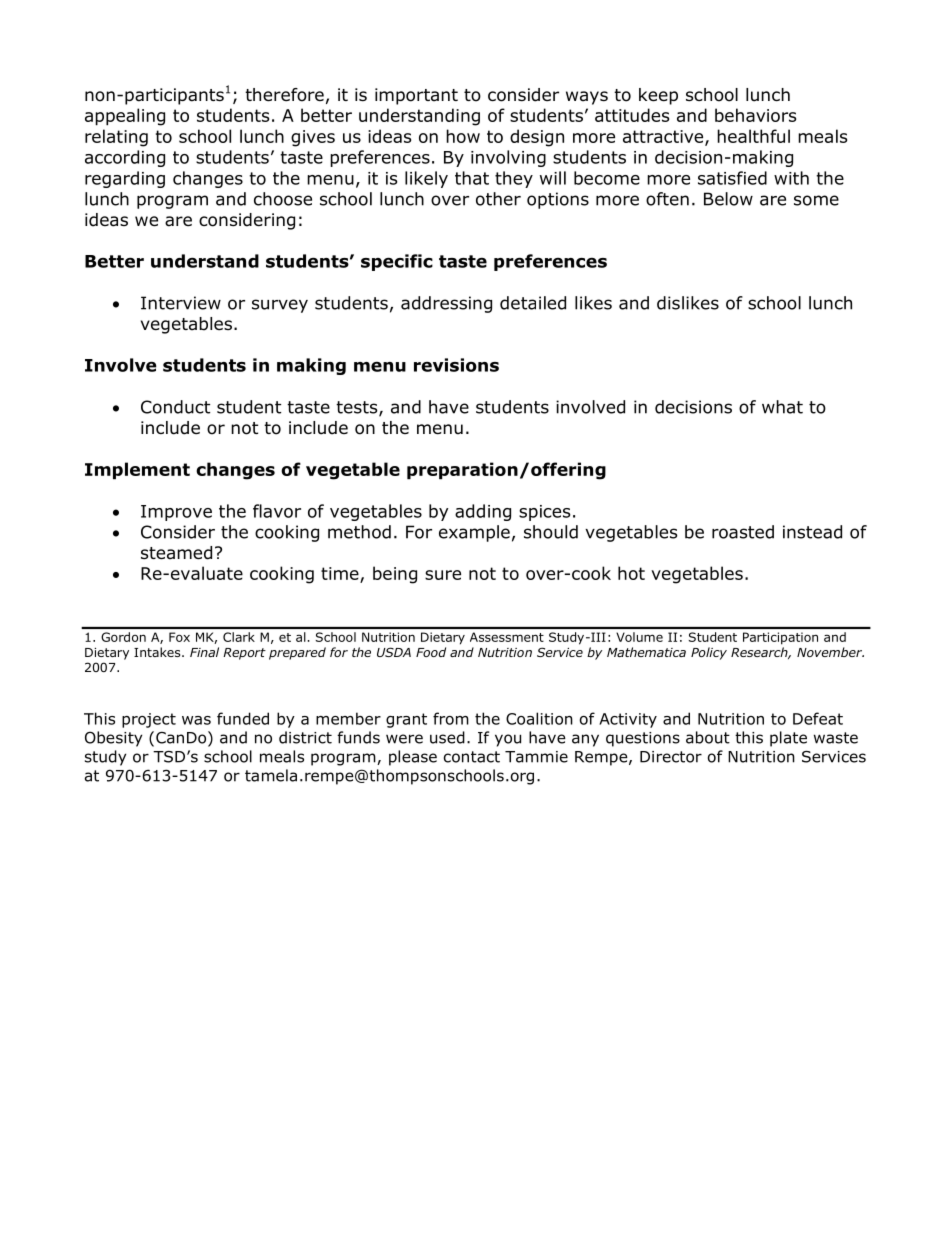 This page has height=1233, width=952. What do you see at coordinates (243, 718) in the page?
I see `funded` at bounding box center [243, 718].
